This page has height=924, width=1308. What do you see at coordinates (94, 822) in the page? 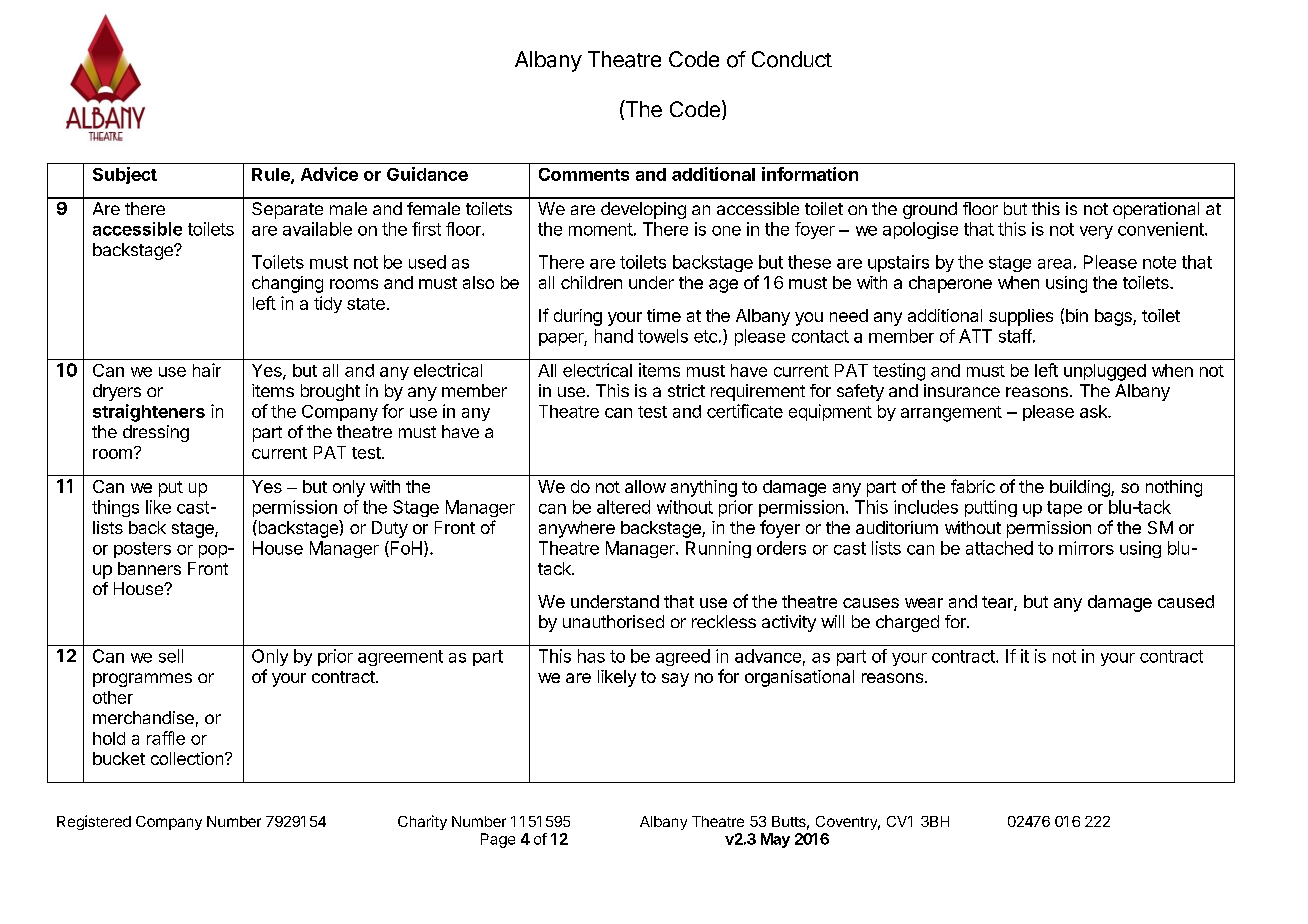
I see `Registered` at bounding box center [94, 822].
